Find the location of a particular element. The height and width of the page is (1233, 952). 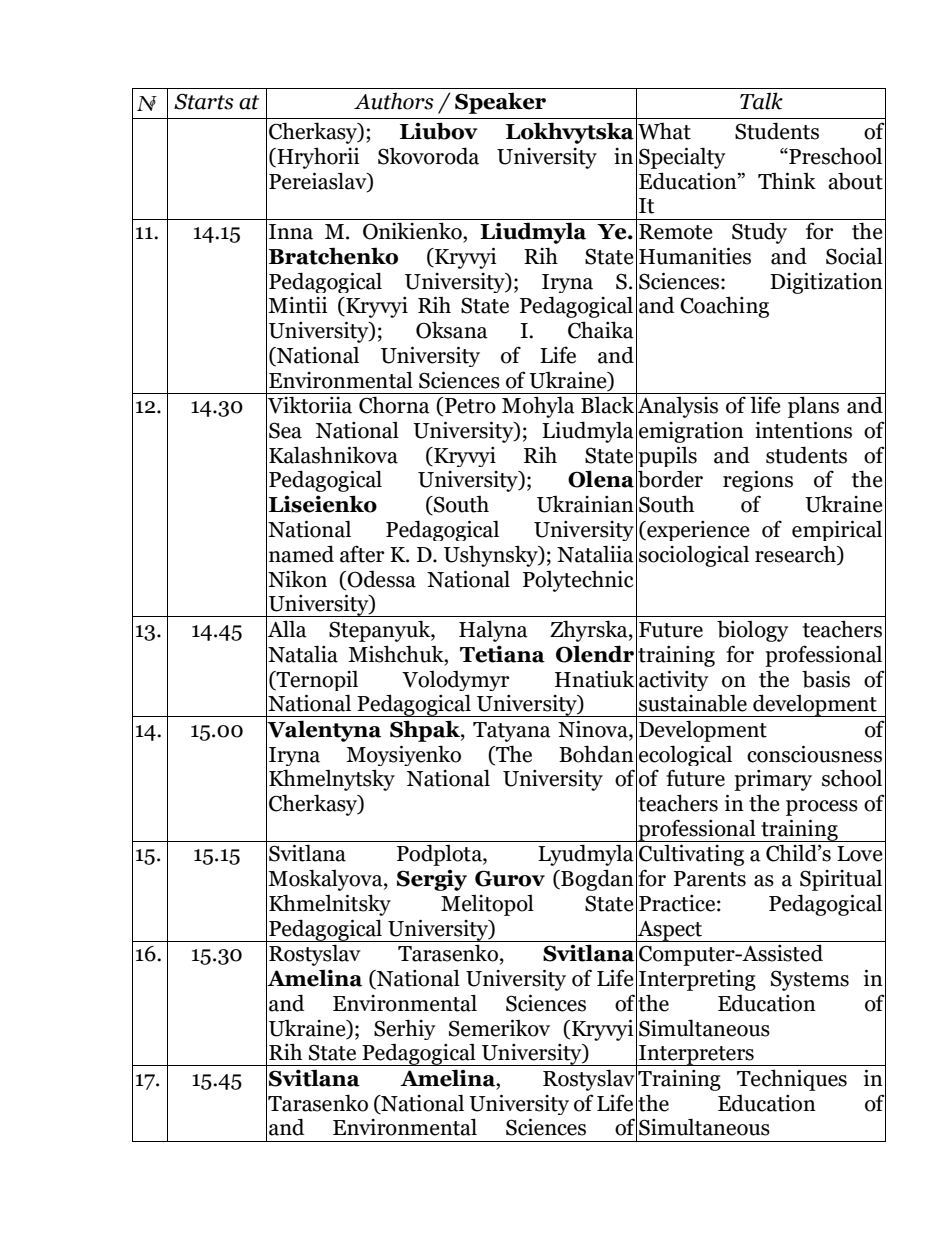

Serhiy is located at coordinates (404, 1029).
